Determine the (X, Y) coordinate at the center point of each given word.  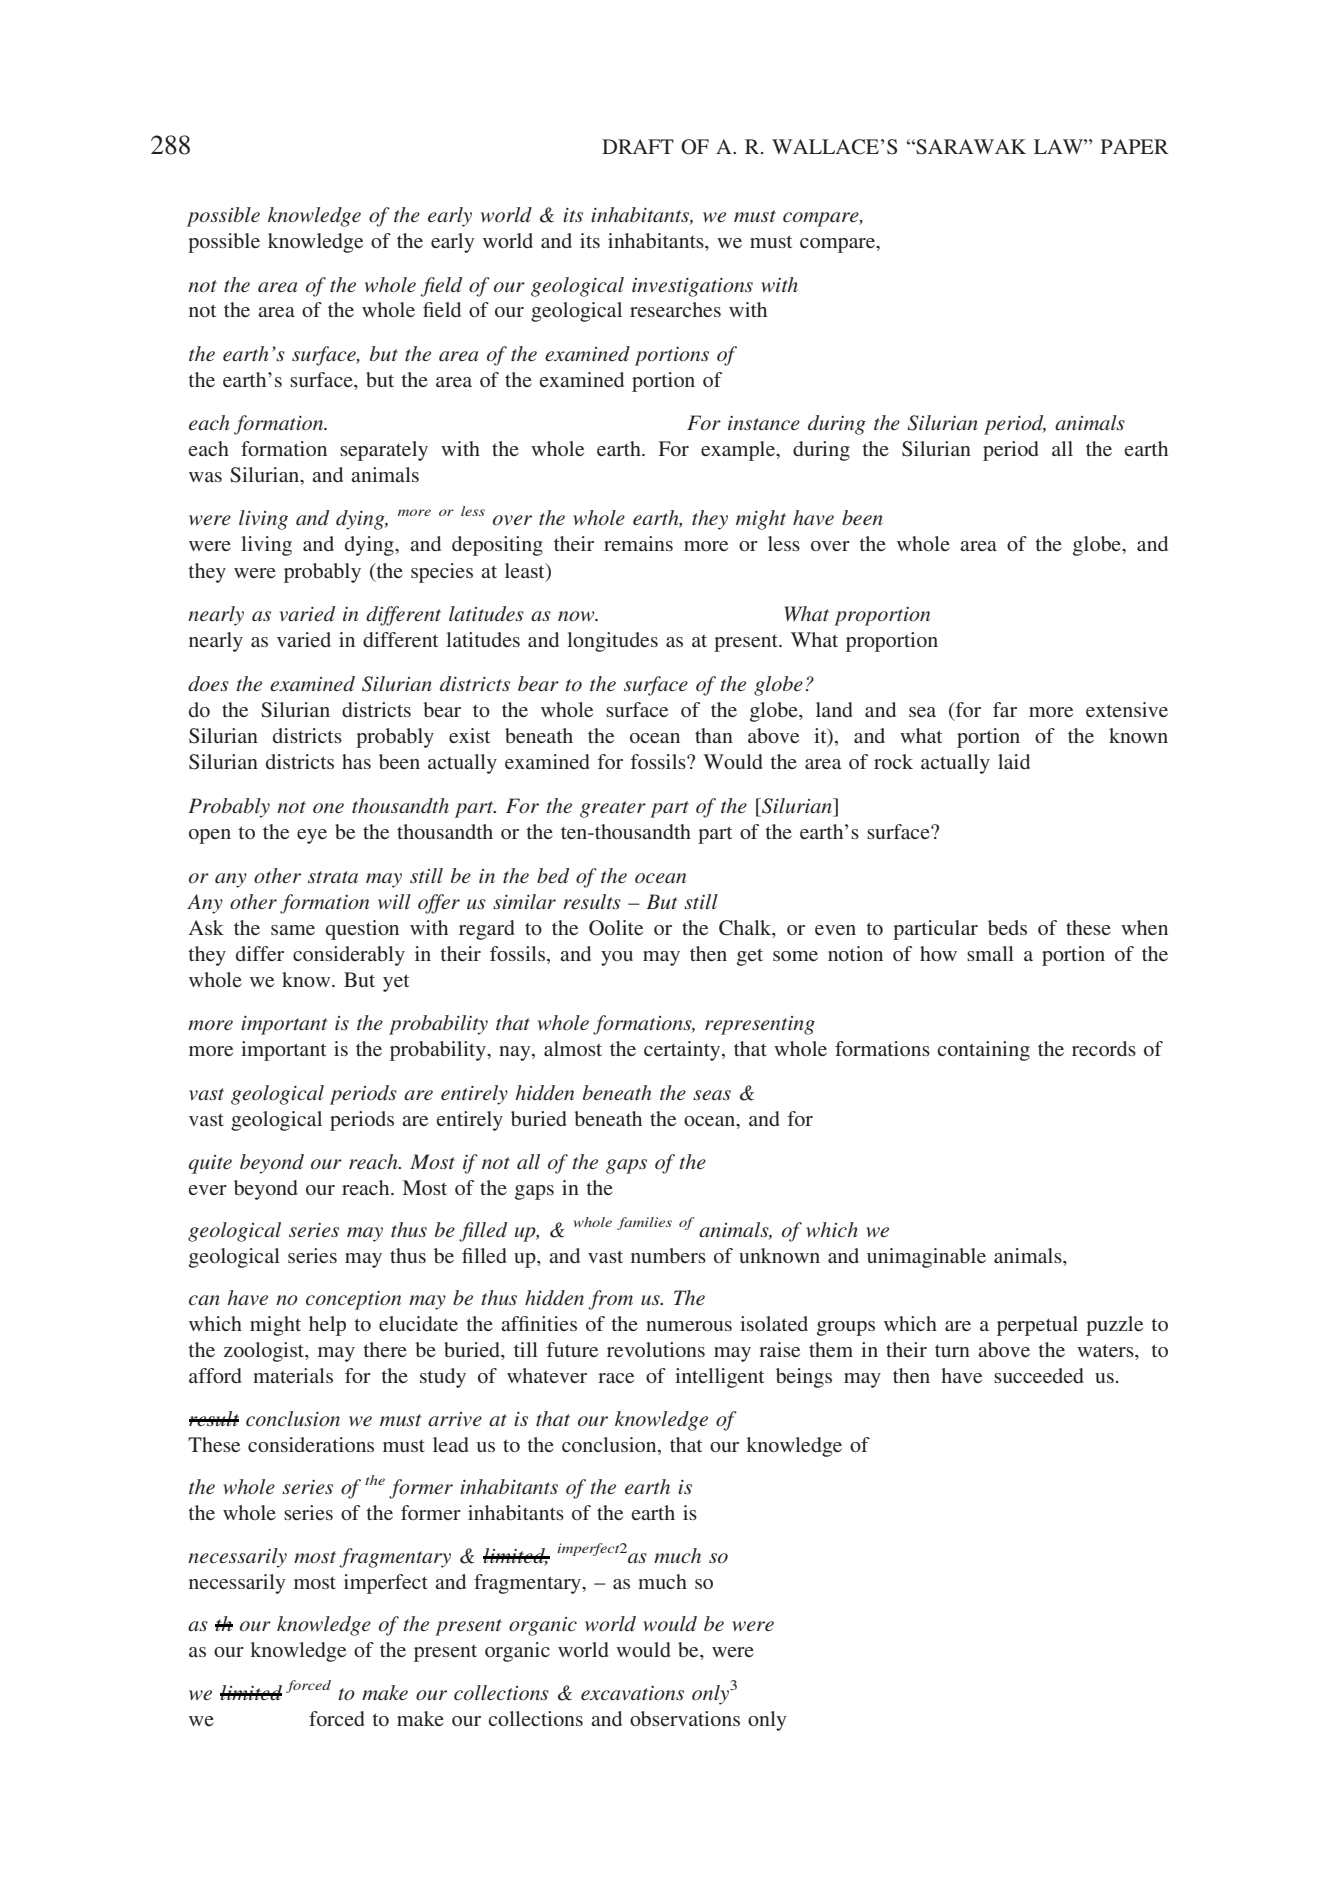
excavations (632, 1693)
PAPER (1135, 146)
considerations (311, 1444)
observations (685, 1718)
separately (384, 451)
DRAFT (638, 146)
